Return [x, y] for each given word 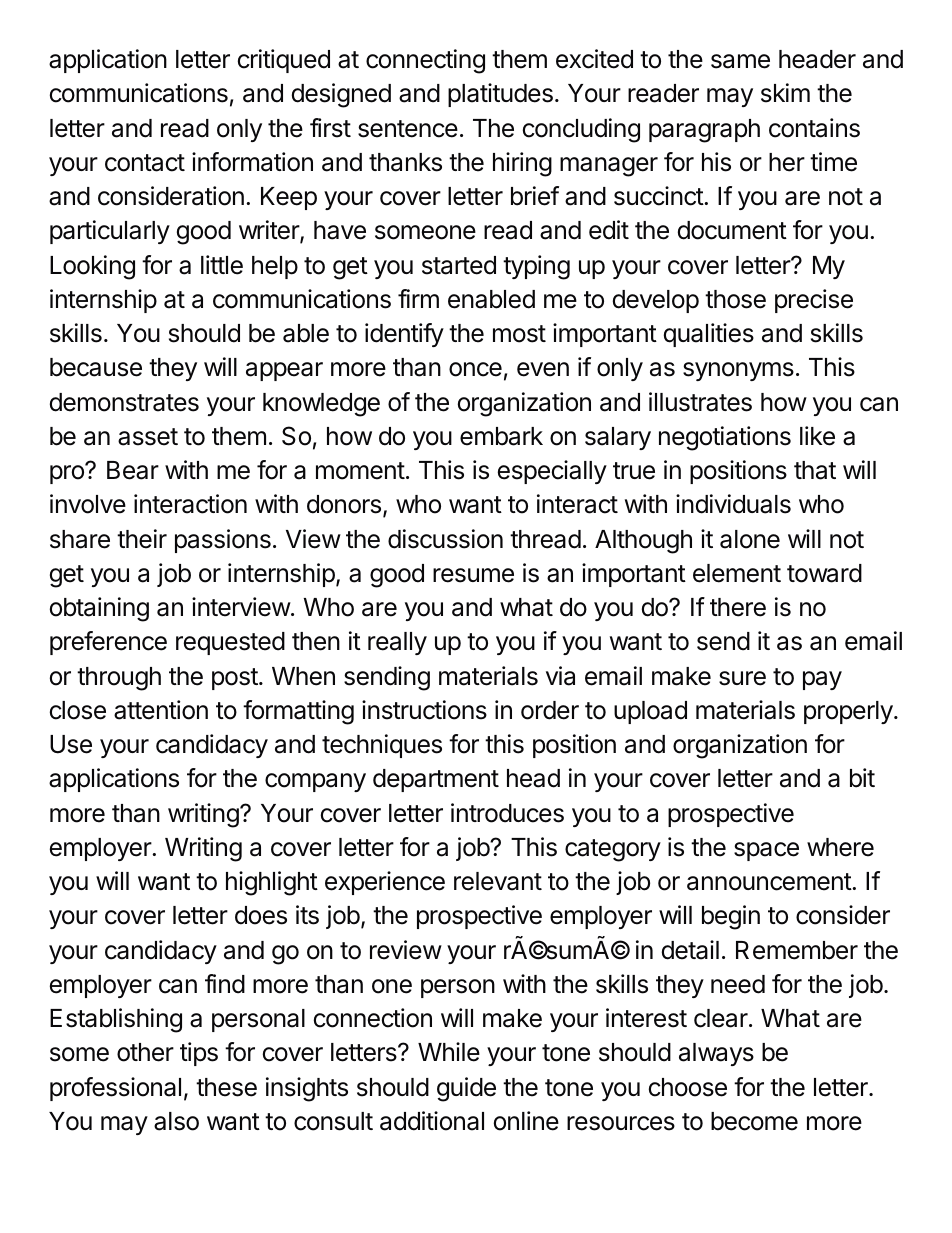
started [459, 265]
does [261, 915]
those [735, 299]
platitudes [500, 95]
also [176, 1121]
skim [785, 93]
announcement [770, 882]
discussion [445, 539]
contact [145, 163]
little [222, 265]
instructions [424, 710]
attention [161, 710]
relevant [498, 881]
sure [742, 678]
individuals [733, 504]
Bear [133, 470]
